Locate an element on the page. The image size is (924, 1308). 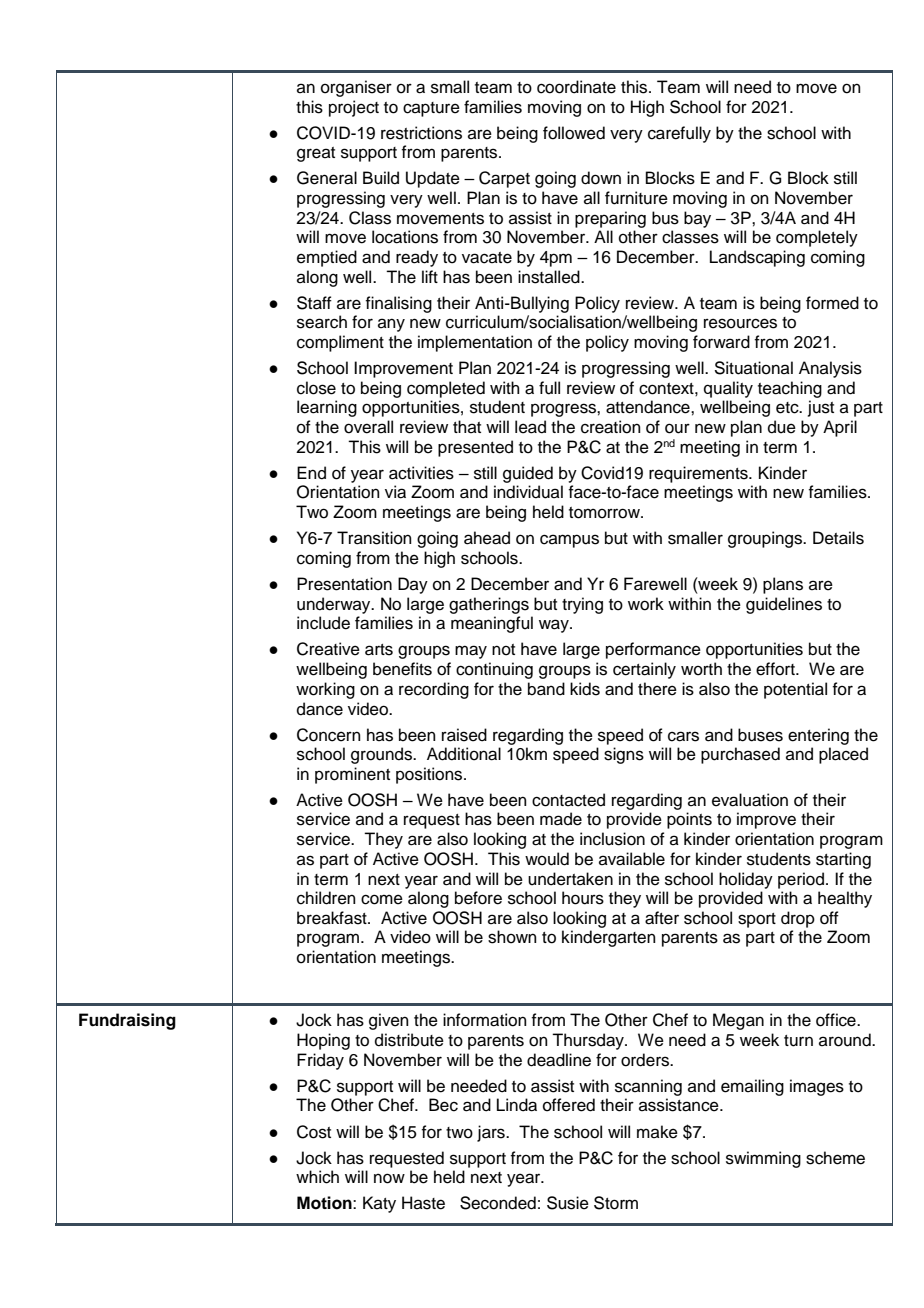
Seconded is located at coordinates (498, 1203).
